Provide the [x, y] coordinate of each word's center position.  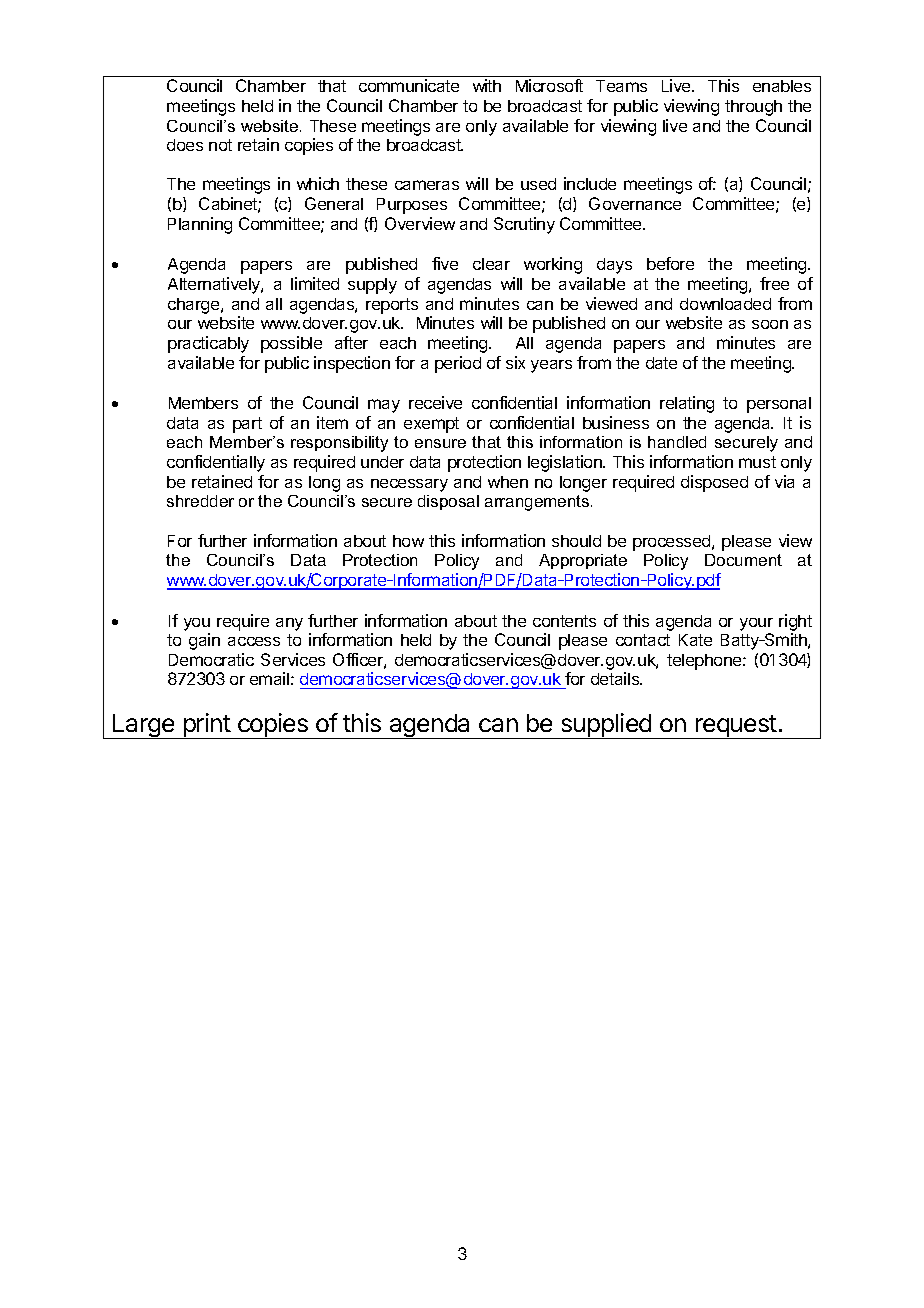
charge [195, 306]
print [206, 726]
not [220, 145]
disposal [448, 502]
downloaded [725, 304]
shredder [200, 501]
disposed [714, 483]
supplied [606, 726]
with [487, 85]
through [753, 108]
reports [392, 306]
